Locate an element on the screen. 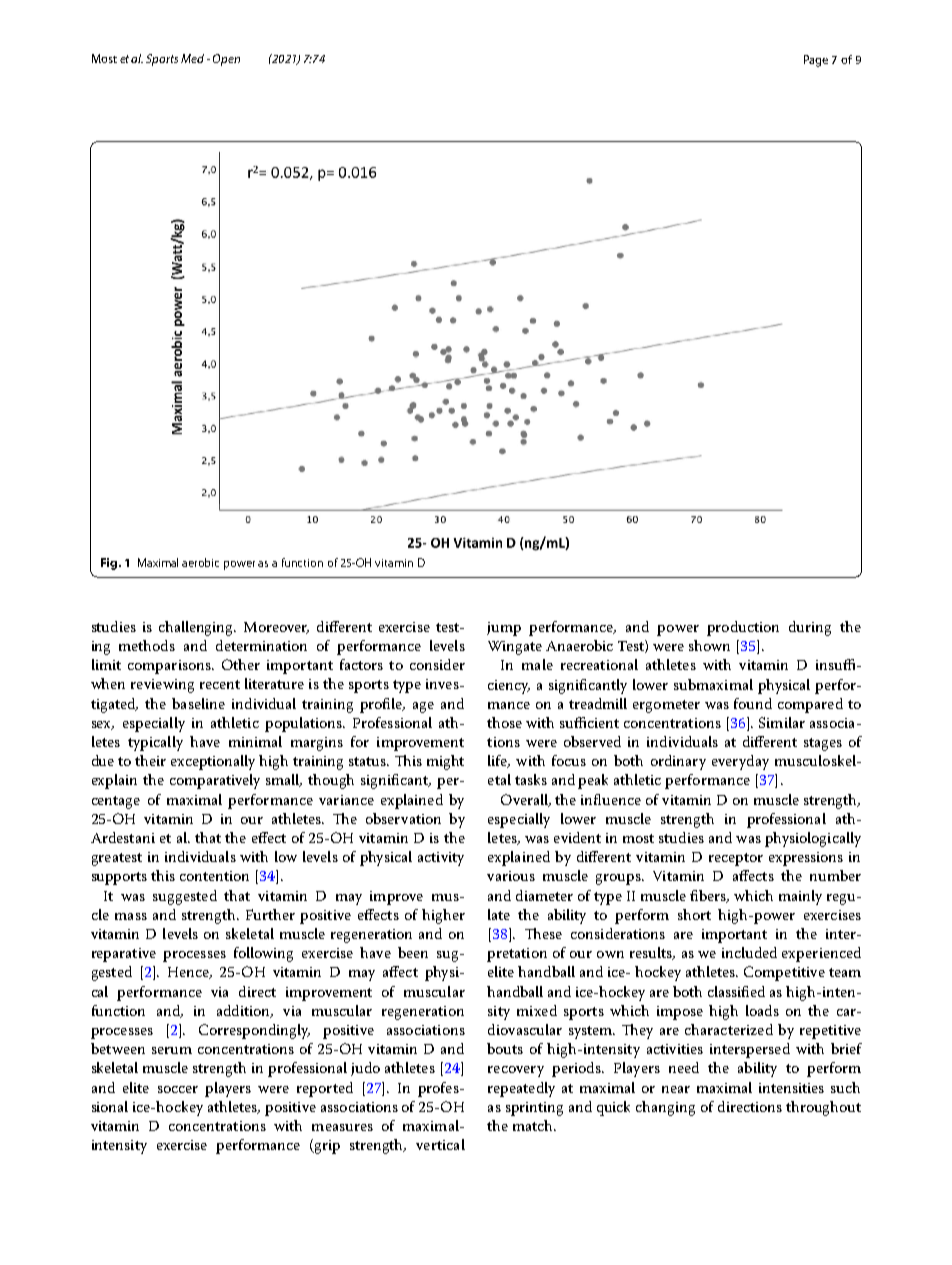 The height and width of the screenshot is (1265, 952). vertical is located at coordinates (440, 1144).
